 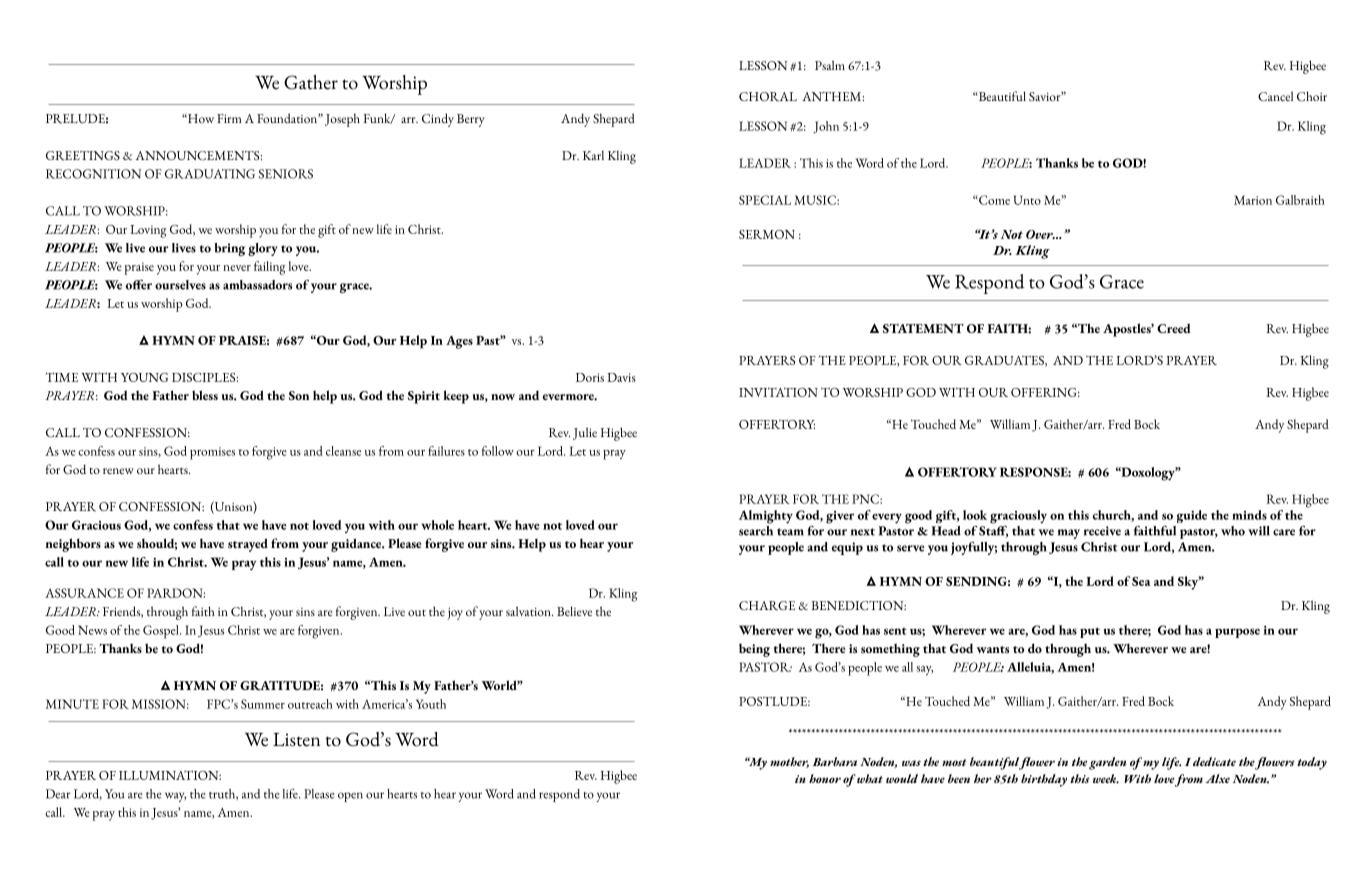 I want to click on mother, so click(x=789, y=762).
